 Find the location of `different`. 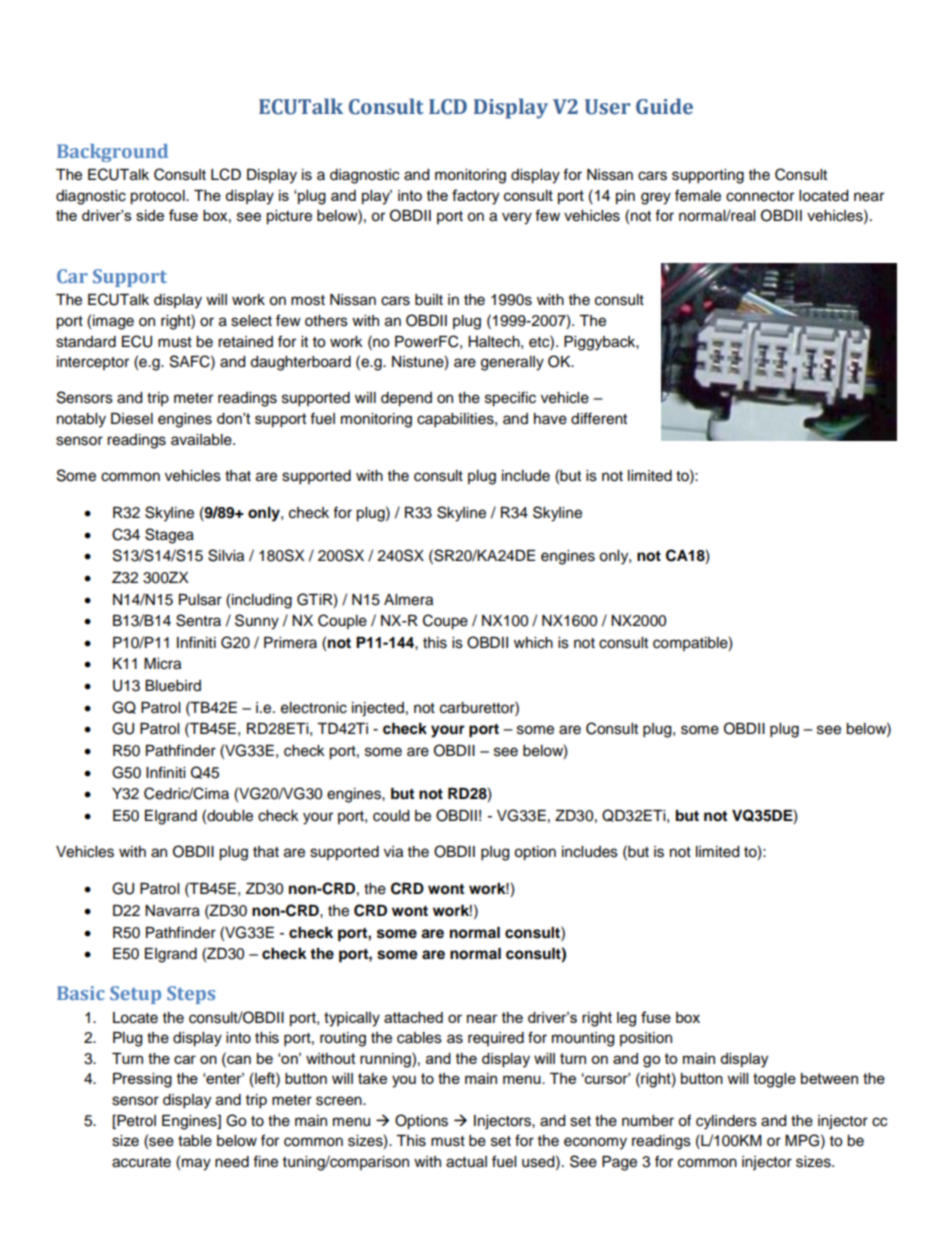

different is located at coordinates (599, 418).
